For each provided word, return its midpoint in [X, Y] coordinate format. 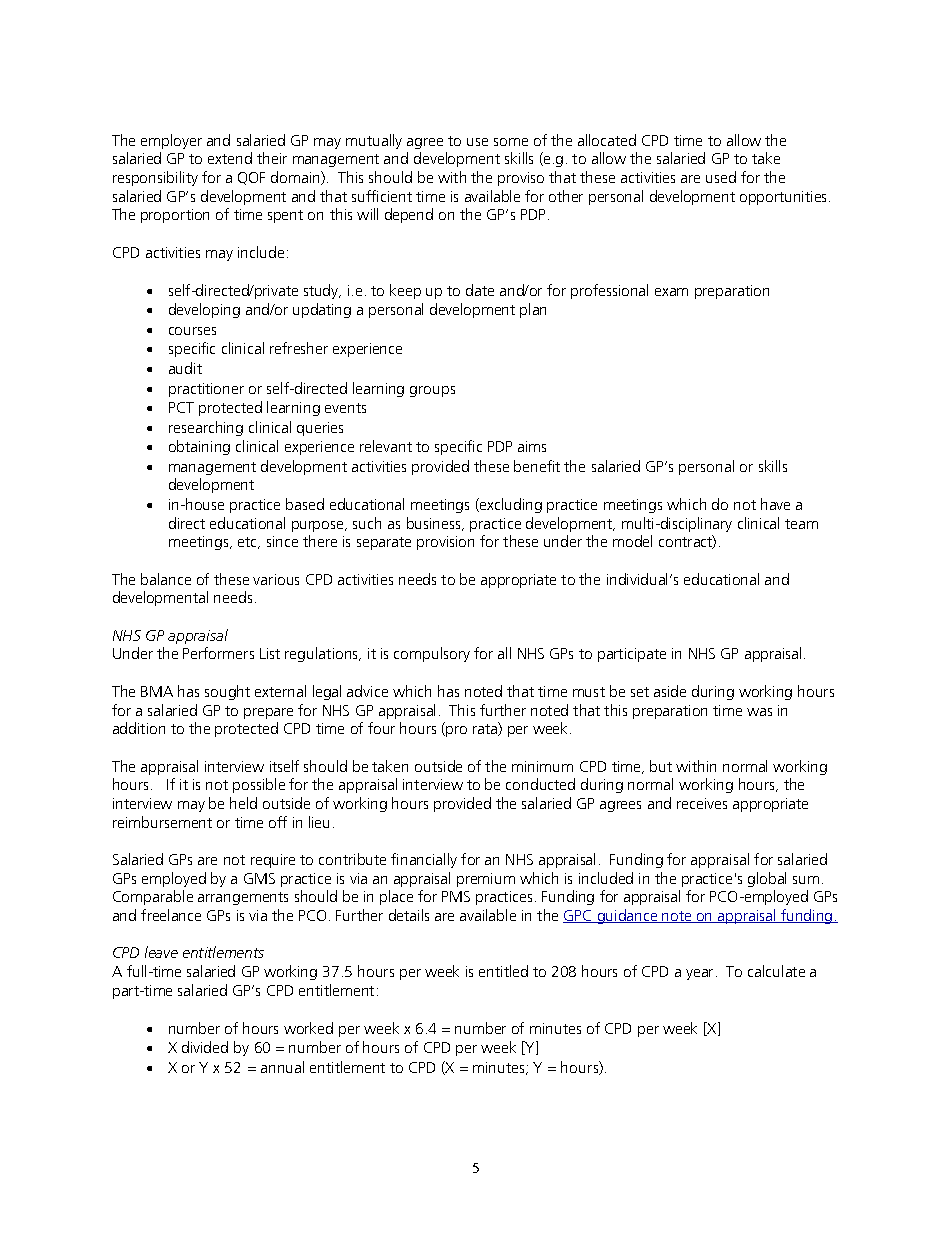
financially [424, 860]
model [632, 541]
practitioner [206, 390]
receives [702, 803]
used [721, 177]
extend [230, 158]
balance [166, 579]
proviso [521, 179]
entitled [503, 971]
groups [432, 391]
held [243, 803]
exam [671, 292]
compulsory [432, 654]
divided [205, 1047]
